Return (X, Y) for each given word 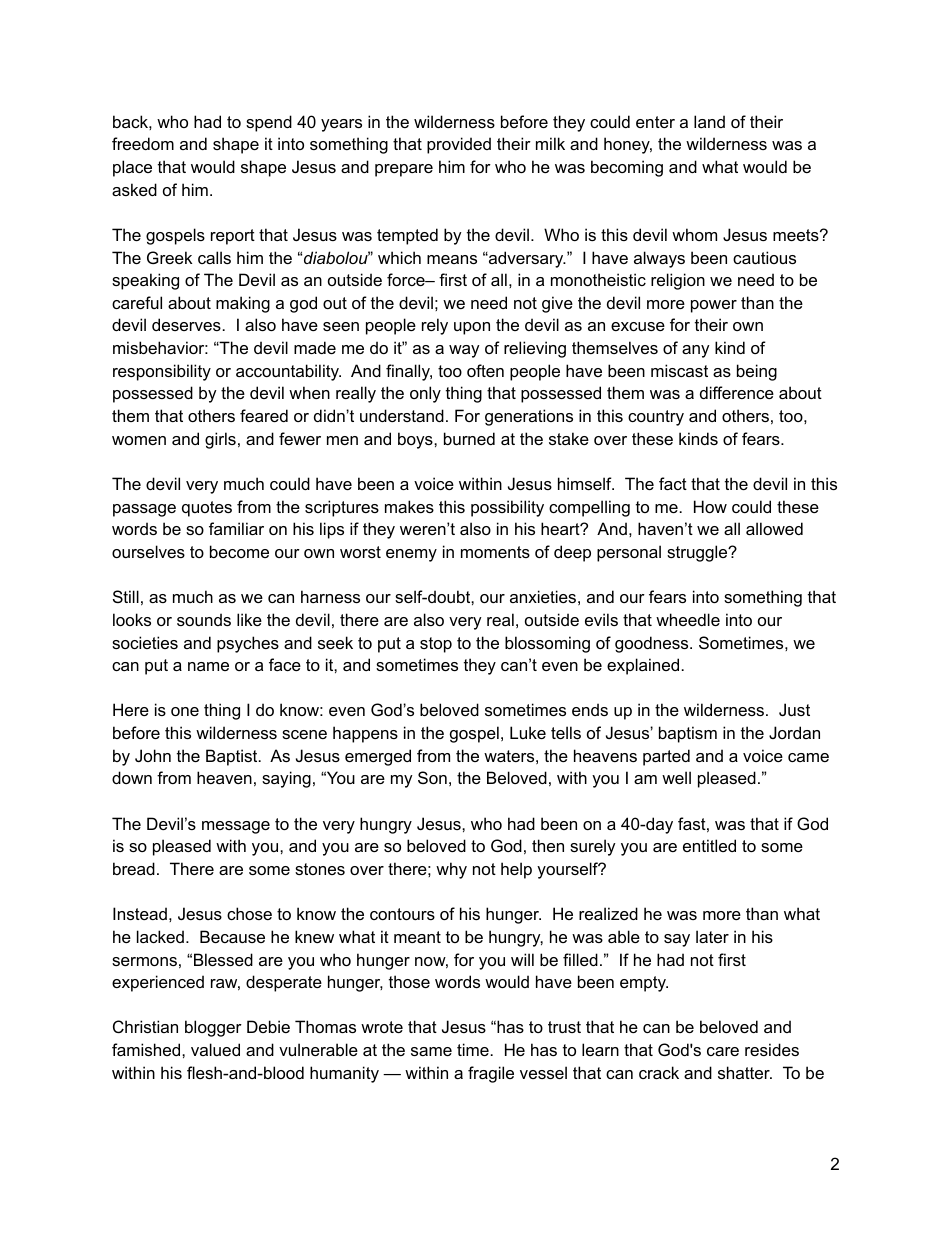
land (709, 121)
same (431, 1051)
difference (737, 392)
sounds (204, 619)
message (236, 827)
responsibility (162, 372)
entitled (709, 845)
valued (215, 1049)
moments (495, 552)
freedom (143, 143)
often (485, 370)
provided (459, 145)
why (451, 870)
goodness (653, 644)
